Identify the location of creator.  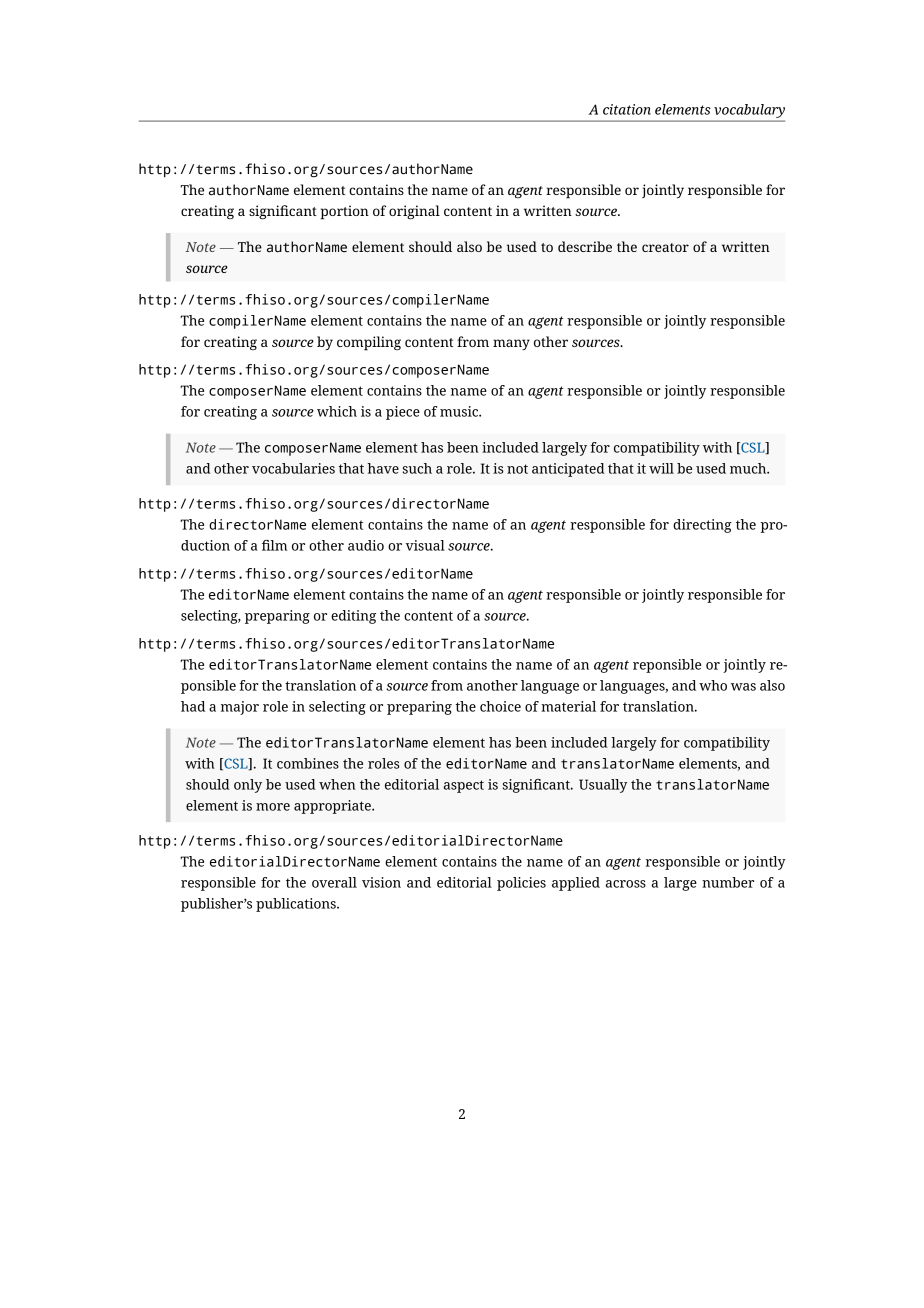
(665, 247).
